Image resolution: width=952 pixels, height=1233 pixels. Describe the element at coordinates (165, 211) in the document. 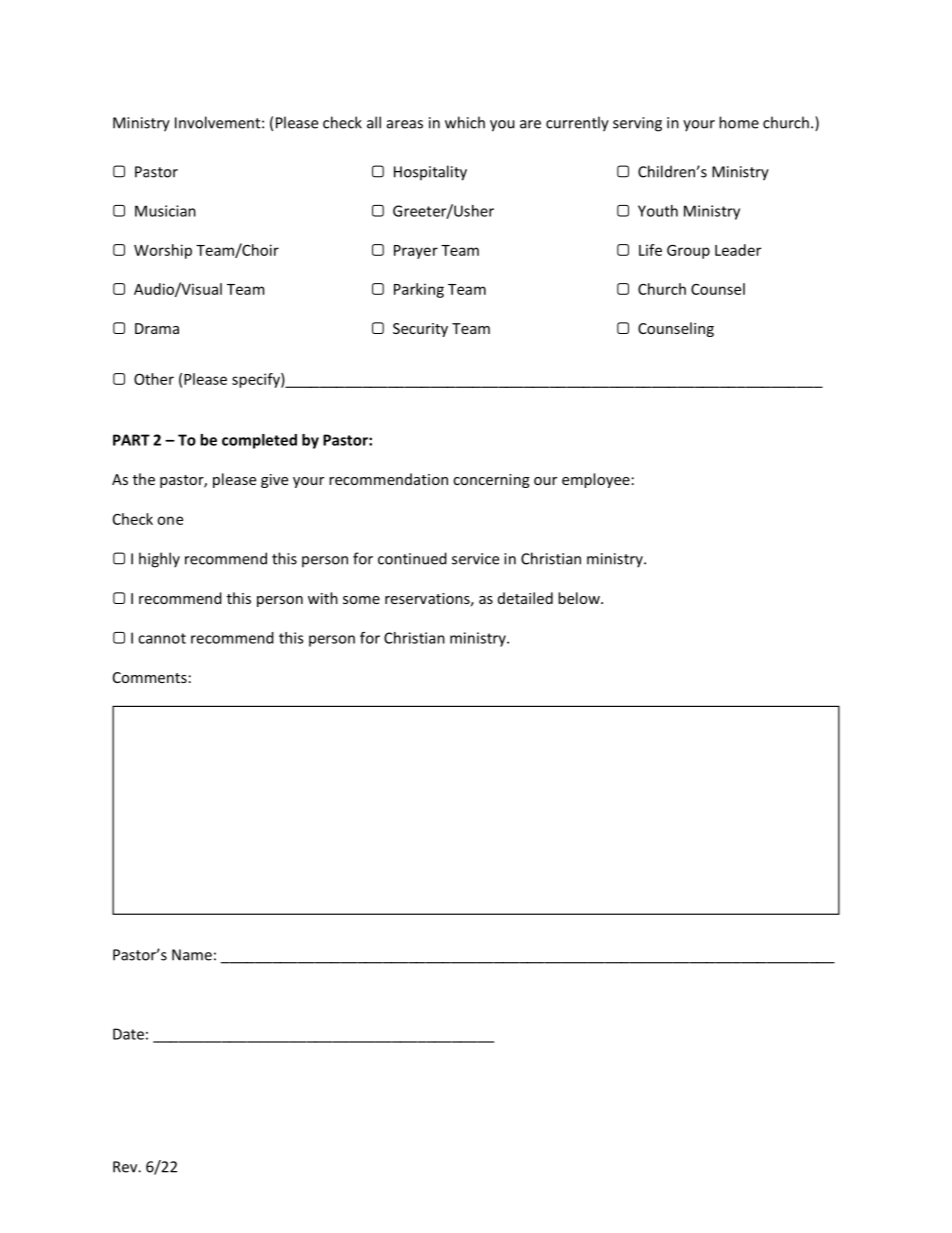

I see `Musician` at that location.
